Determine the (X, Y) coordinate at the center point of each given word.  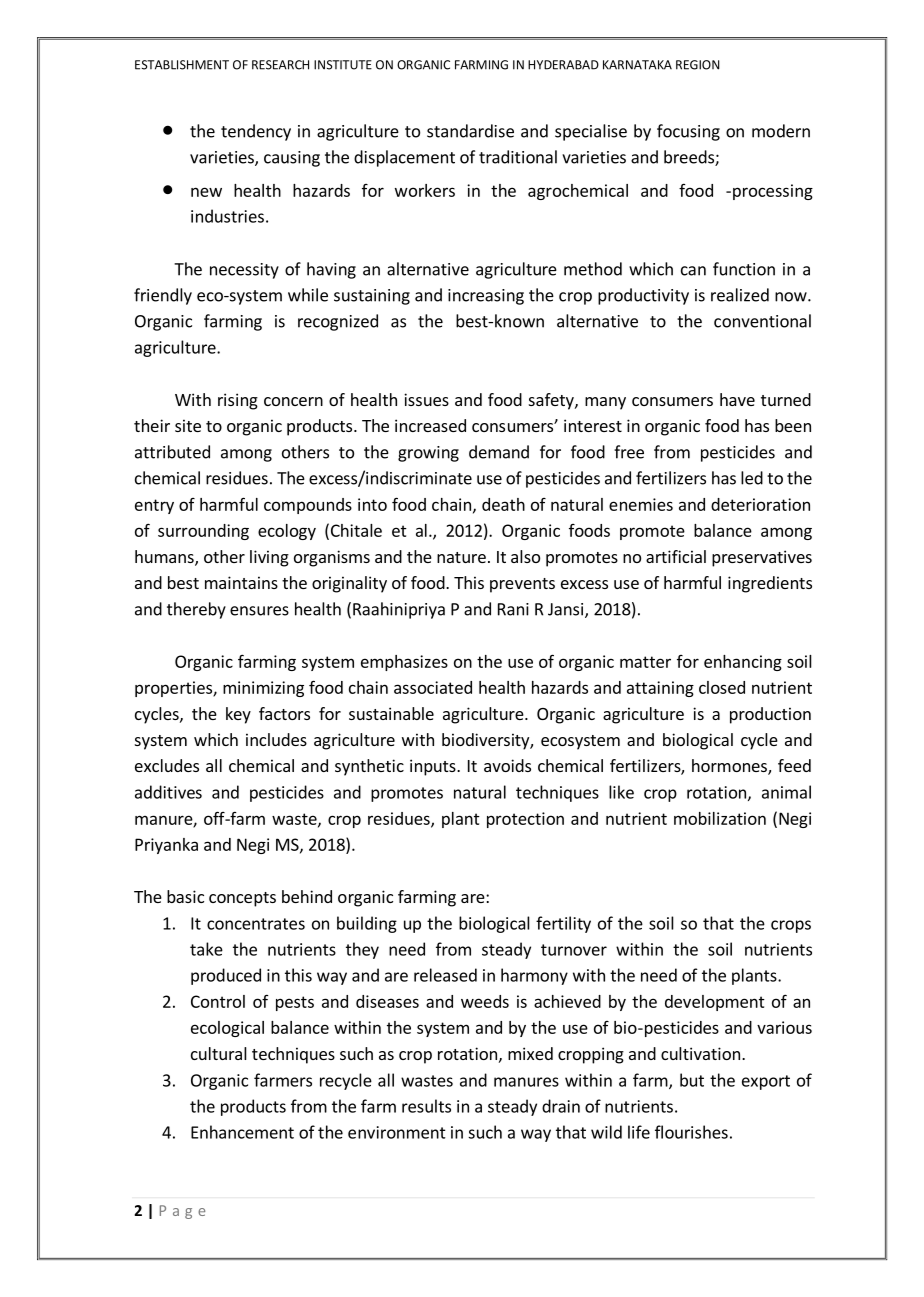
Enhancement (242, 1132)
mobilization (720, 818)
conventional (762, 321)
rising (238, 401)
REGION (698, 65)
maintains (241, 582)
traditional (518, 157)
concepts (242, 899)
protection (525, 820)
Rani (513, 609)
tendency (256, 132)
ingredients (770, 584)
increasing (486, 297)
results (426, 1106)
